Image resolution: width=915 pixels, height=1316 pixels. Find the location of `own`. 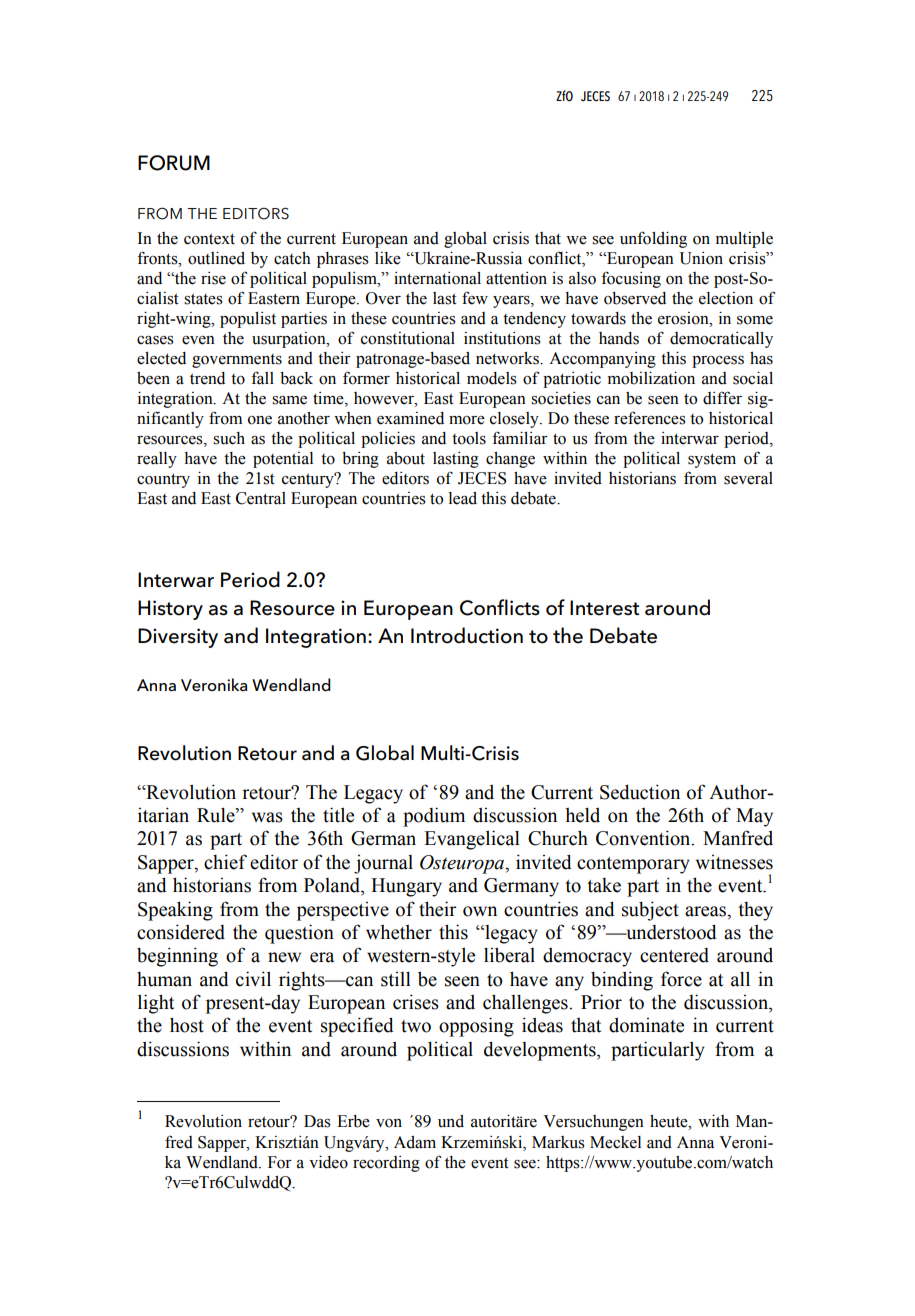

own is located at coordinates (480, 911).
